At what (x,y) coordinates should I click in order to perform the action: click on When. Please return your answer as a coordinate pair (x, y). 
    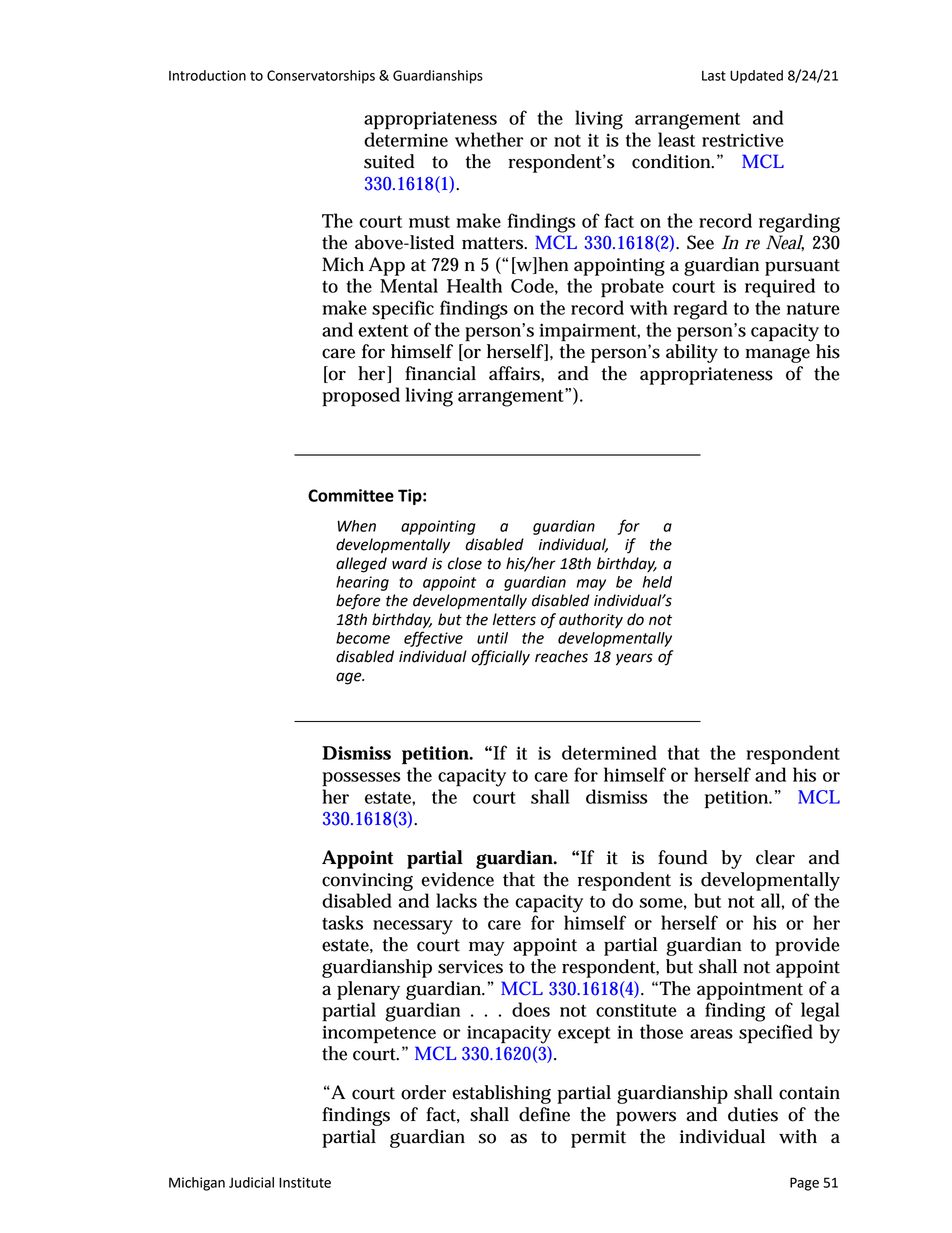
    Looking at the image, I should click on (356, 526).
